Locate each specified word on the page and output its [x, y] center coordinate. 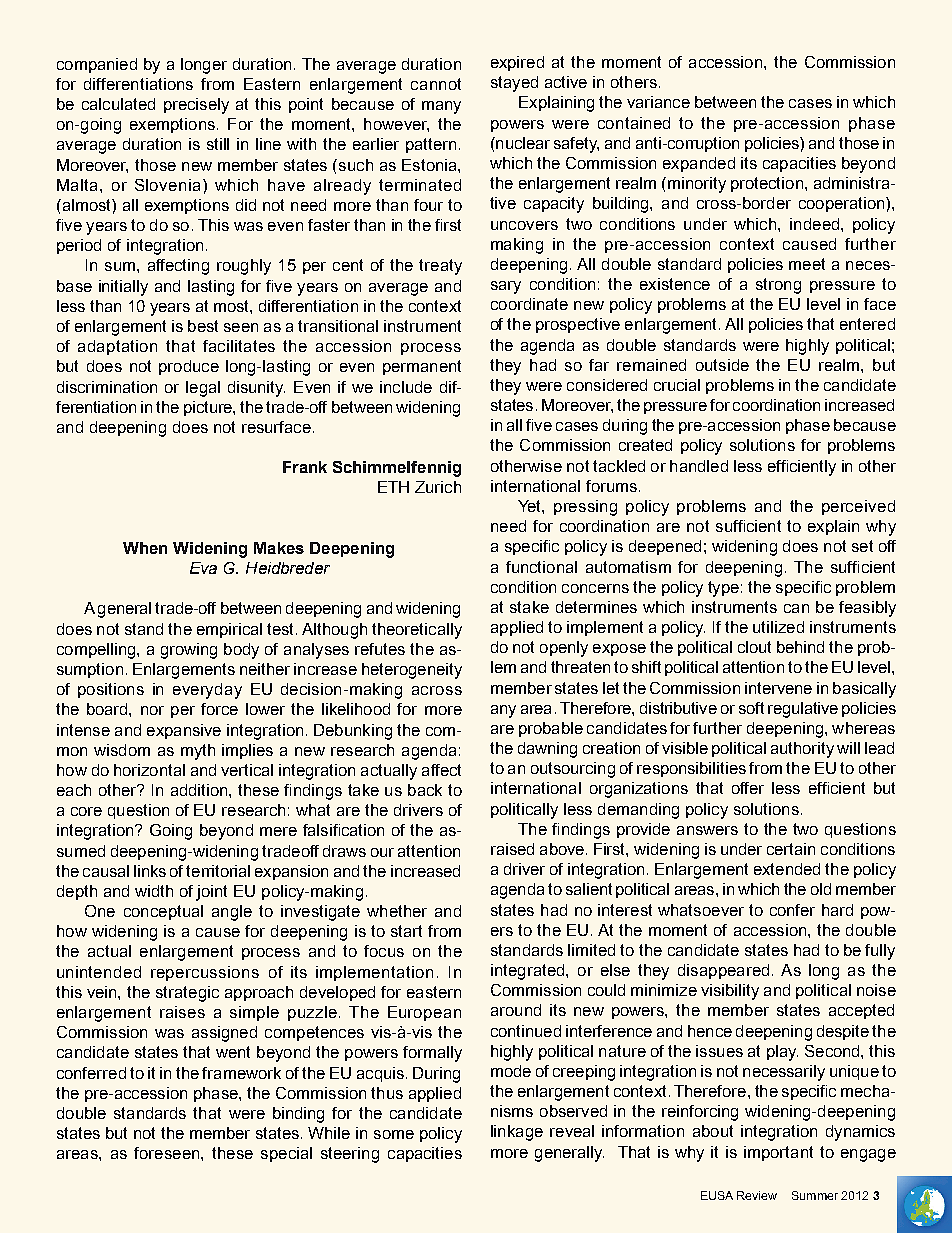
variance [658, 102]
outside [722, 365]
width [154, 891]
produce [189, 367]
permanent [422, 367]
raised [512, 849]
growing [189, 651]
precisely [196, 106]
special [286, 1154]
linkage [517, 1133]
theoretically [417, 631]
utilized [778, 627]
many [441, 107]
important [778, 1153]
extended [787, 869]
